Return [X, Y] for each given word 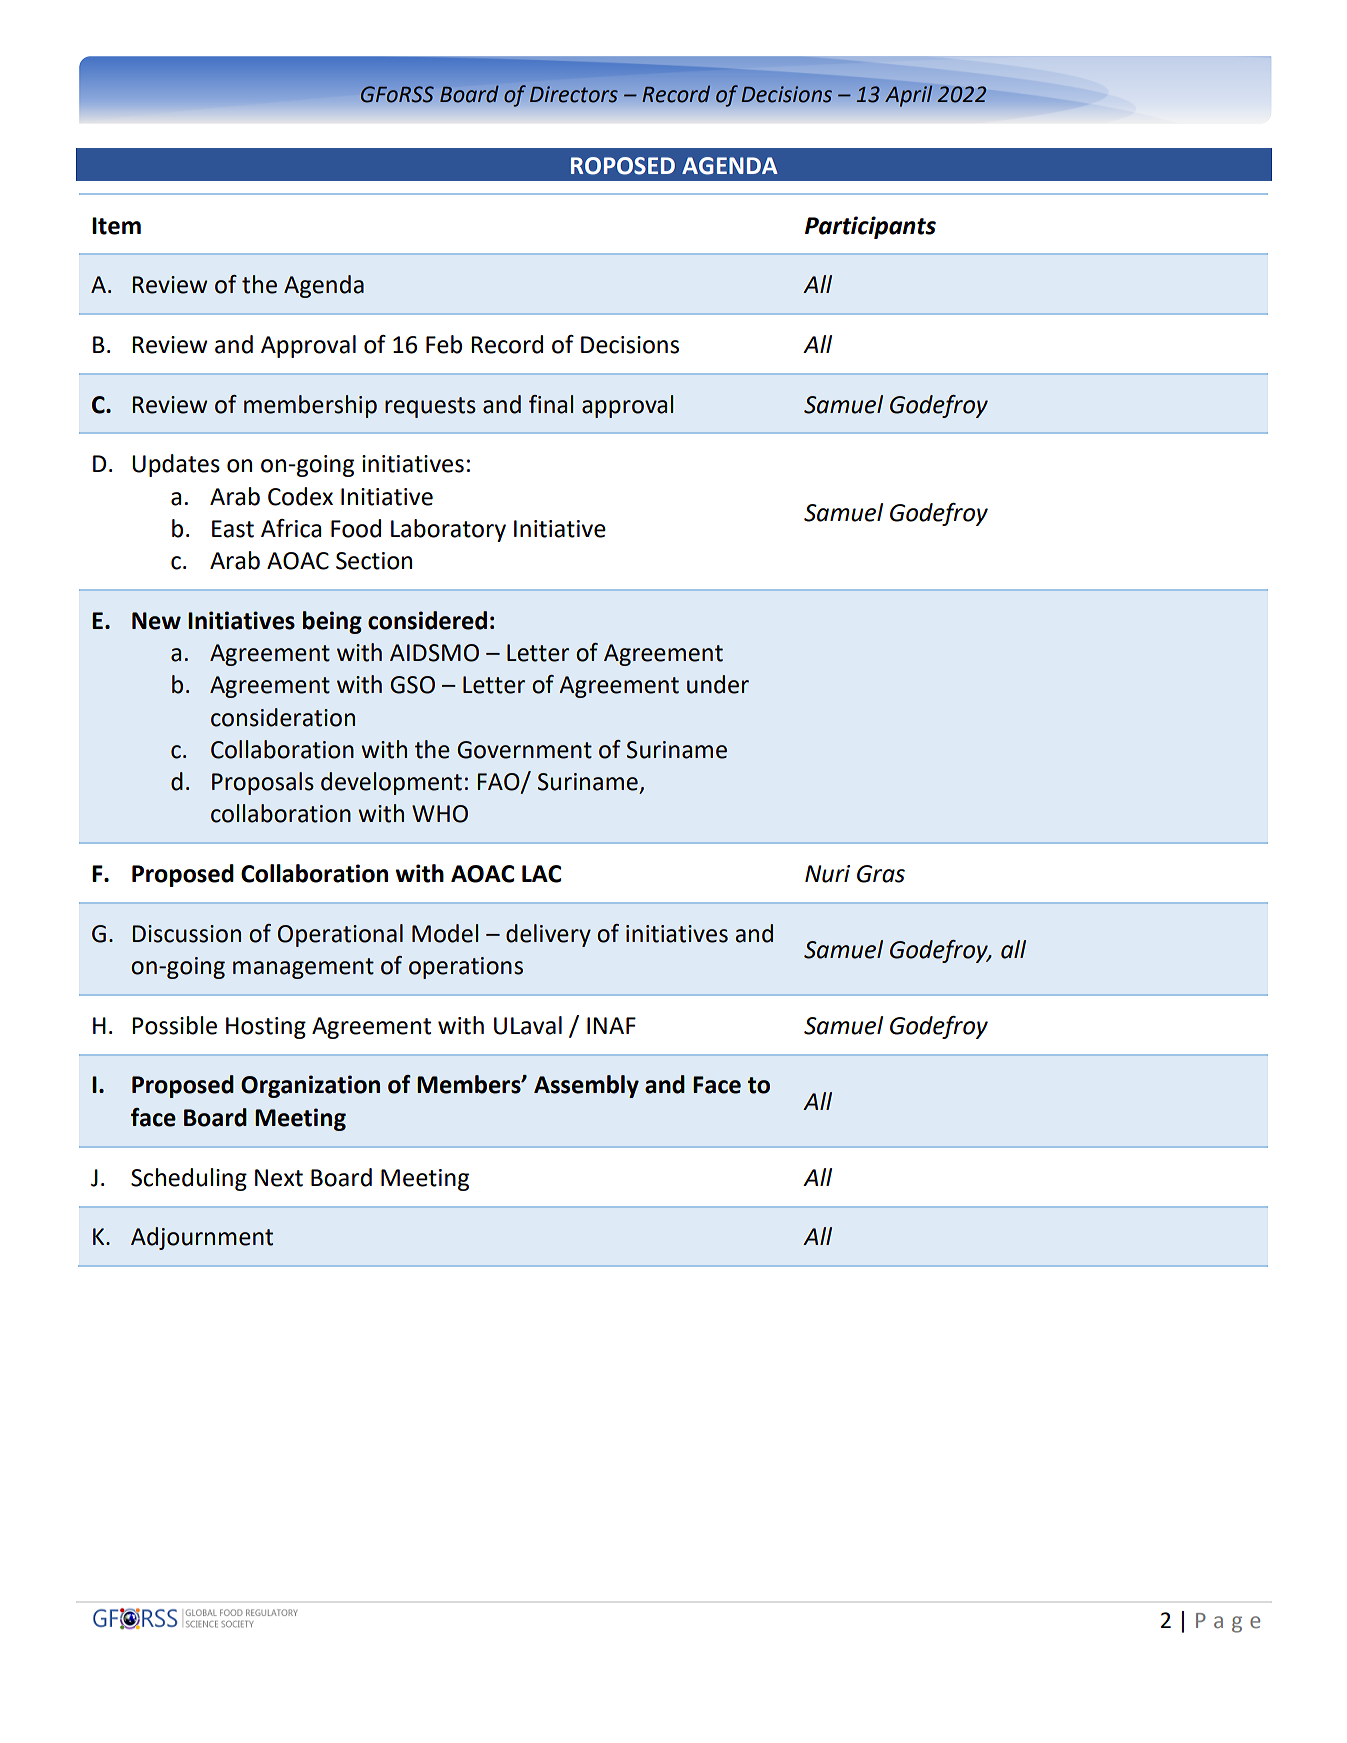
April [909, 96]
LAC [541, 874]
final [551, 404]
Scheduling [189, 1179]
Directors [574, 94]
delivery [548, 935]
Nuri [827, 874]
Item [116, 226]
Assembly [586, 1086]
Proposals [263, 783]
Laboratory [448, 530]
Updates [176, 465]
